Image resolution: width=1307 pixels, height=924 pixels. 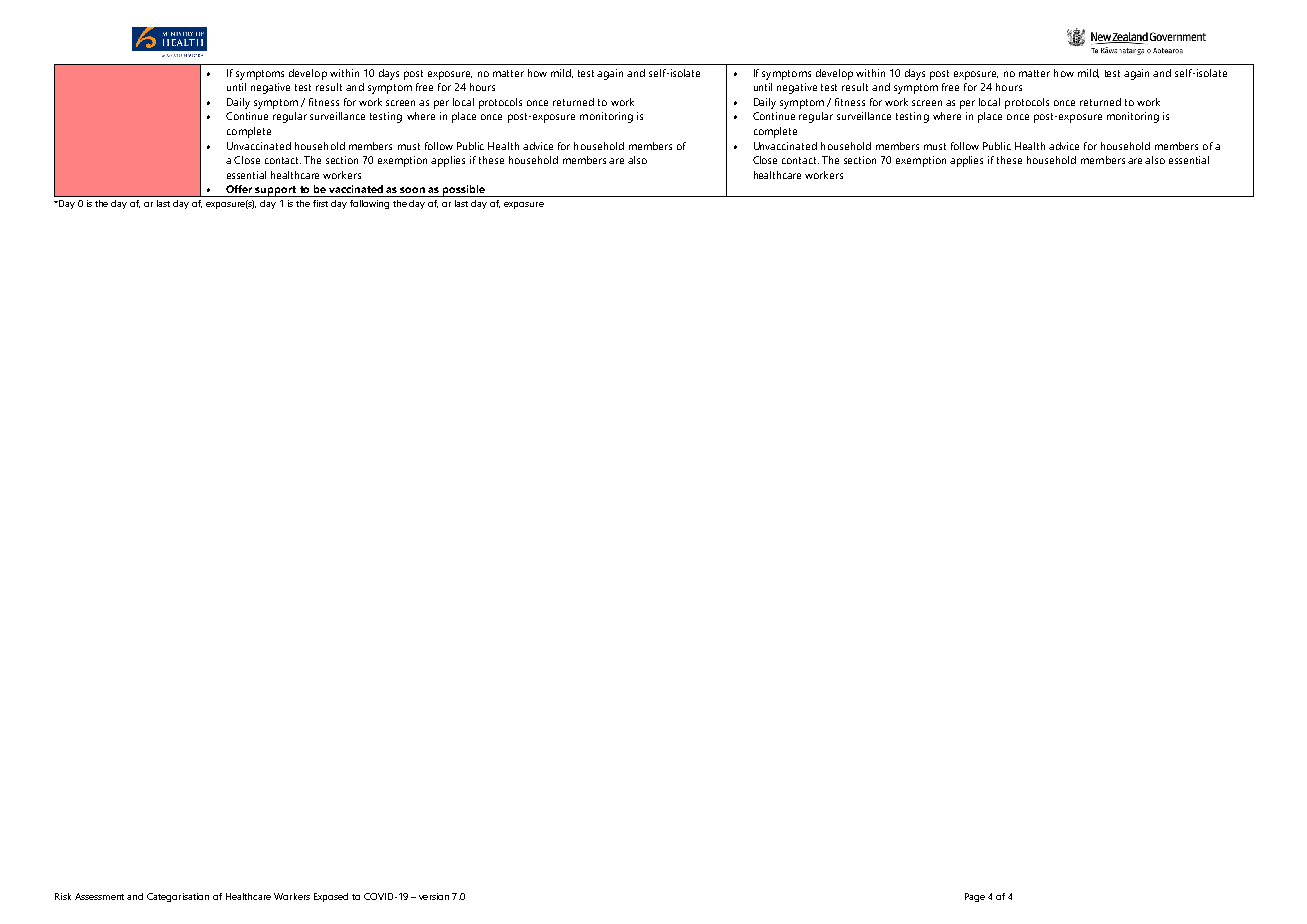 What do you see at coordinates (464, 191) in the screenshot?
I see `possible` at bounding box center [464, 191].
